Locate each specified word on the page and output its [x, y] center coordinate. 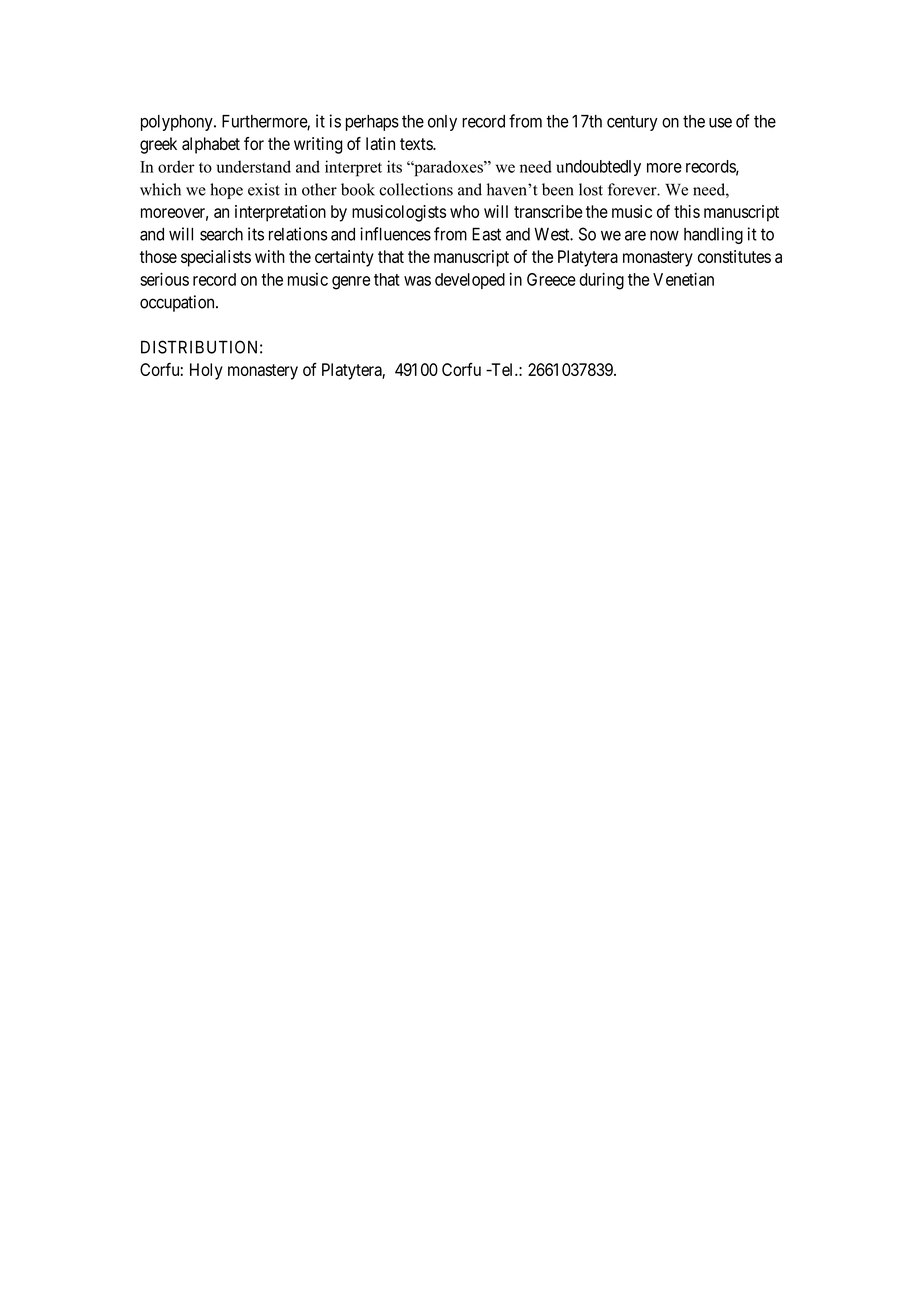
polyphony [178, 123]
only [442, 123]
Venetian [683, 279]
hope [226, 191]
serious [164, 279]
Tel [502, 369]
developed [470, 281]
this [687, 211]
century [632, 123]
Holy [206, 371]
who [464, 211]
